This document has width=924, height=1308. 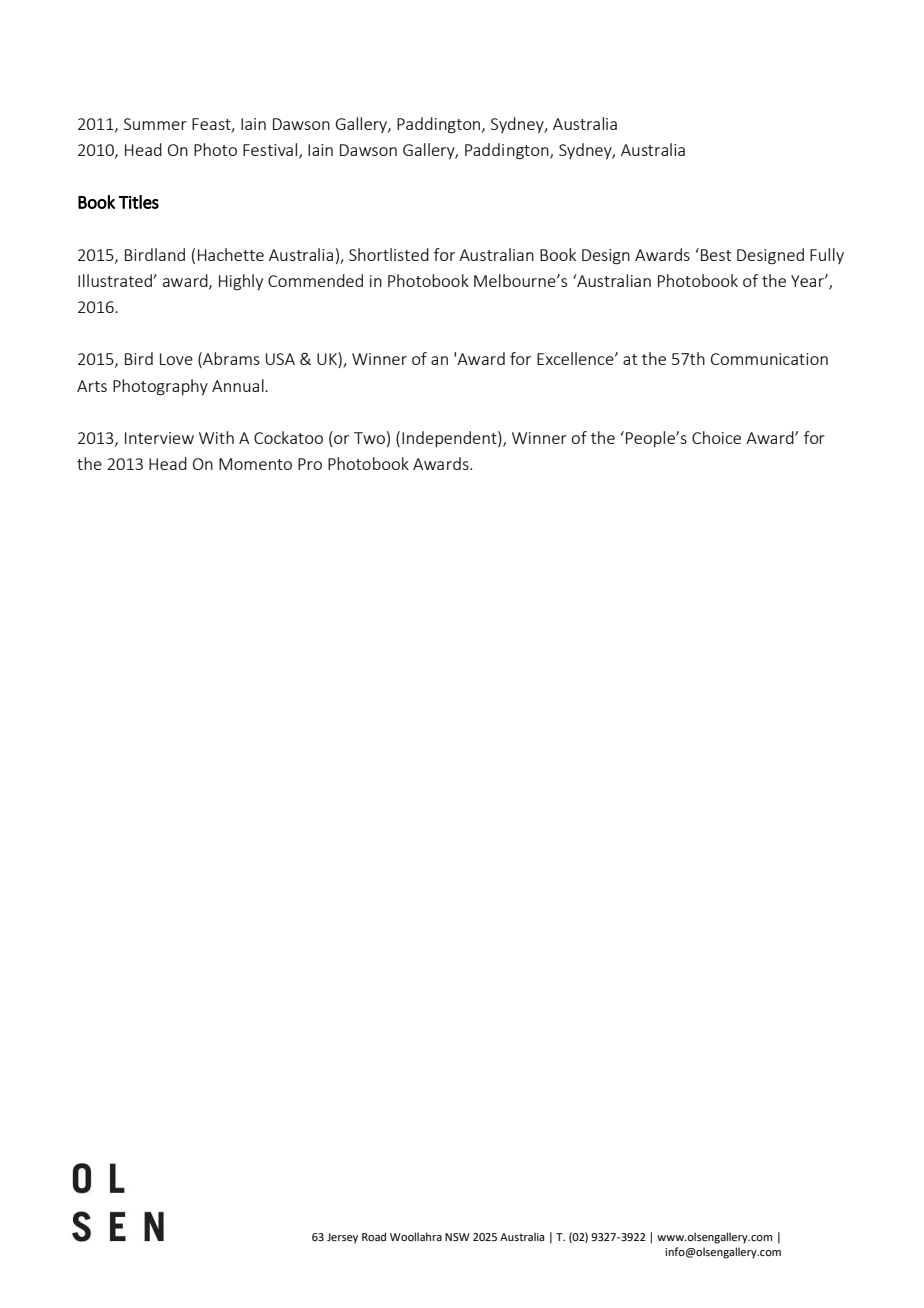 What do you see at coordinates (155, 124) in the document?
I see `Summer` at bounding box center [155, 124].
